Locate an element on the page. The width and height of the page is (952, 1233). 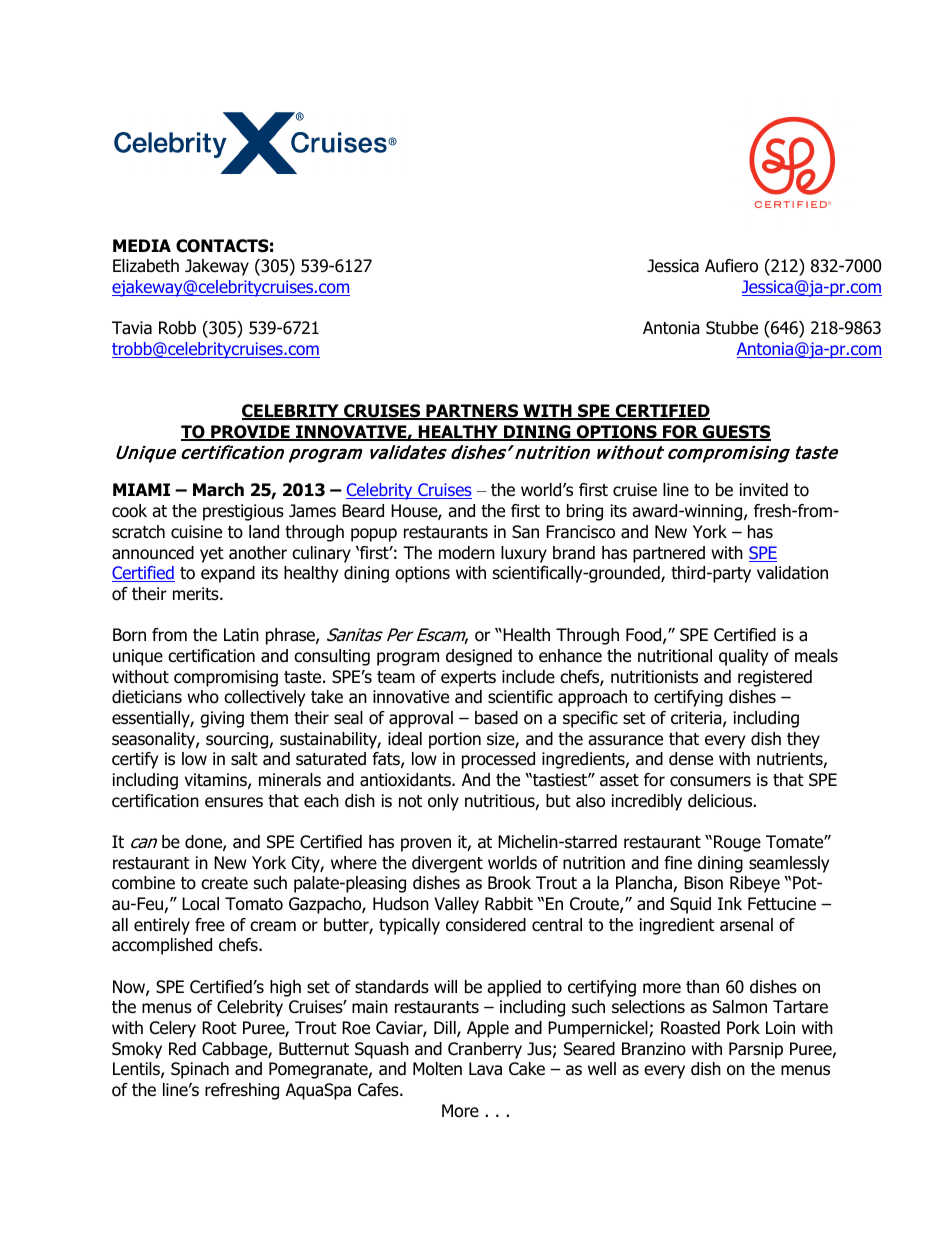
designed is located at coordinates (479, 657).
